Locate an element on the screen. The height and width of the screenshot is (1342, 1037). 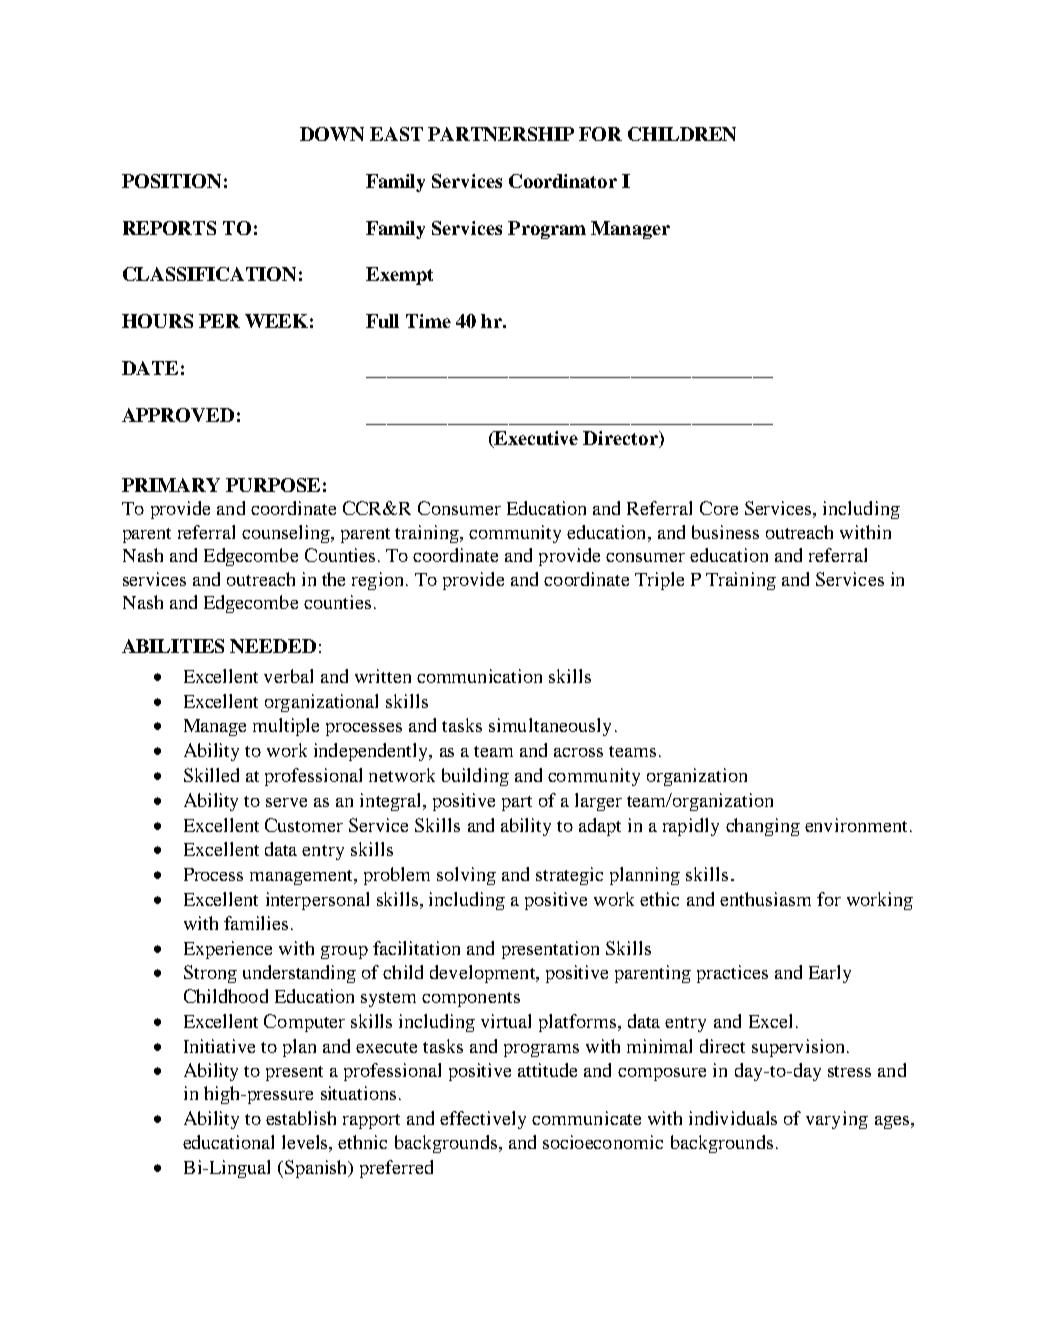
effectively is located at coordinates (483, 1120).
